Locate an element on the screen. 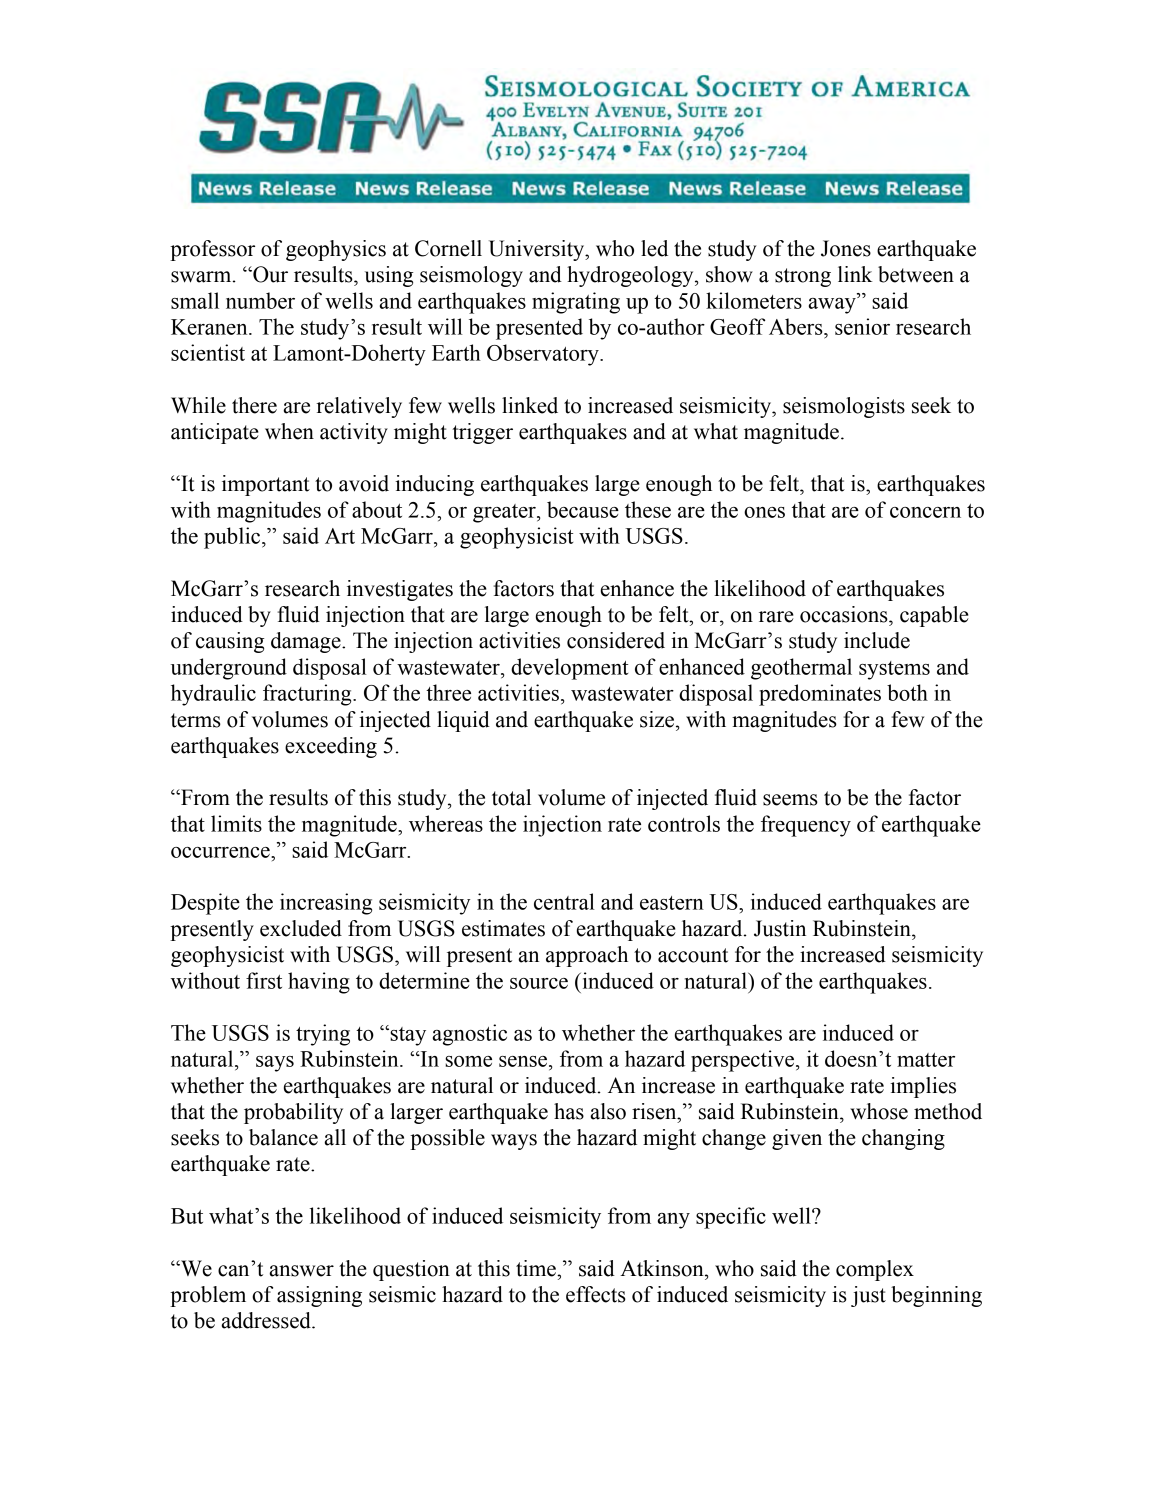 The height and width of the screenshot is (1501, 1160). away is located at coordinates (833, 305).
